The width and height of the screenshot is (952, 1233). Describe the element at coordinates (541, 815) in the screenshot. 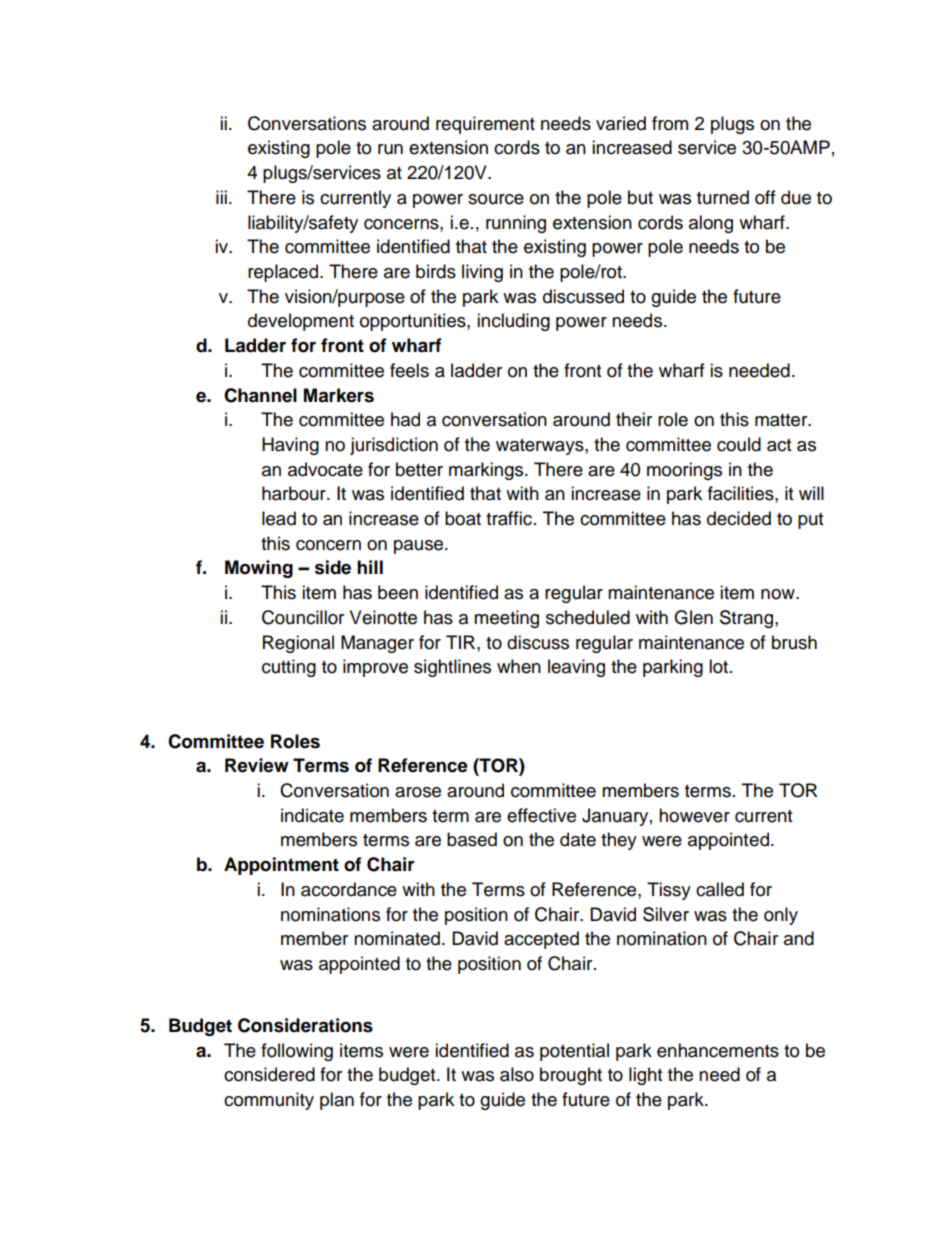

I see `effective` at that location.
